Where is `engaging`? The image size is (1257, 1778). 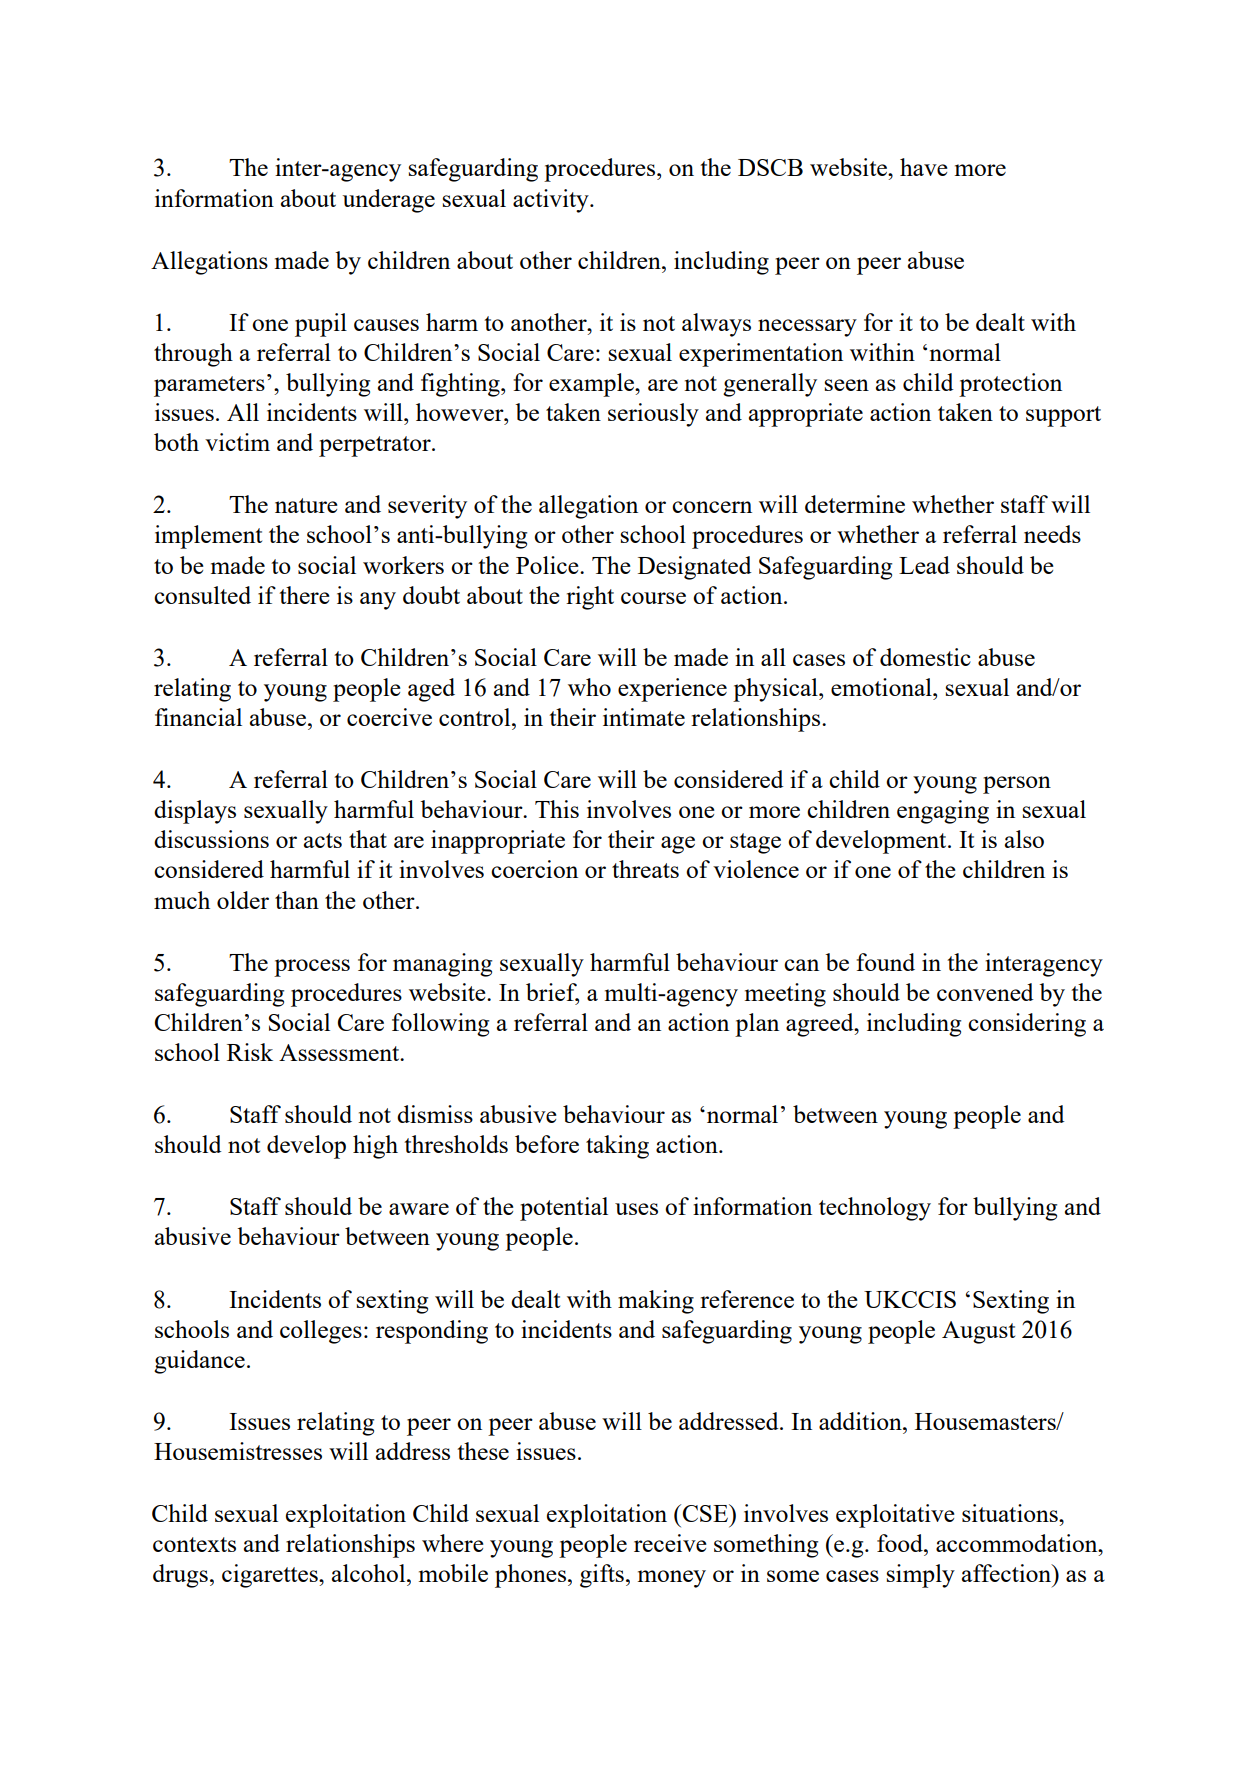
engaging is located at coordinates (943, 812).
